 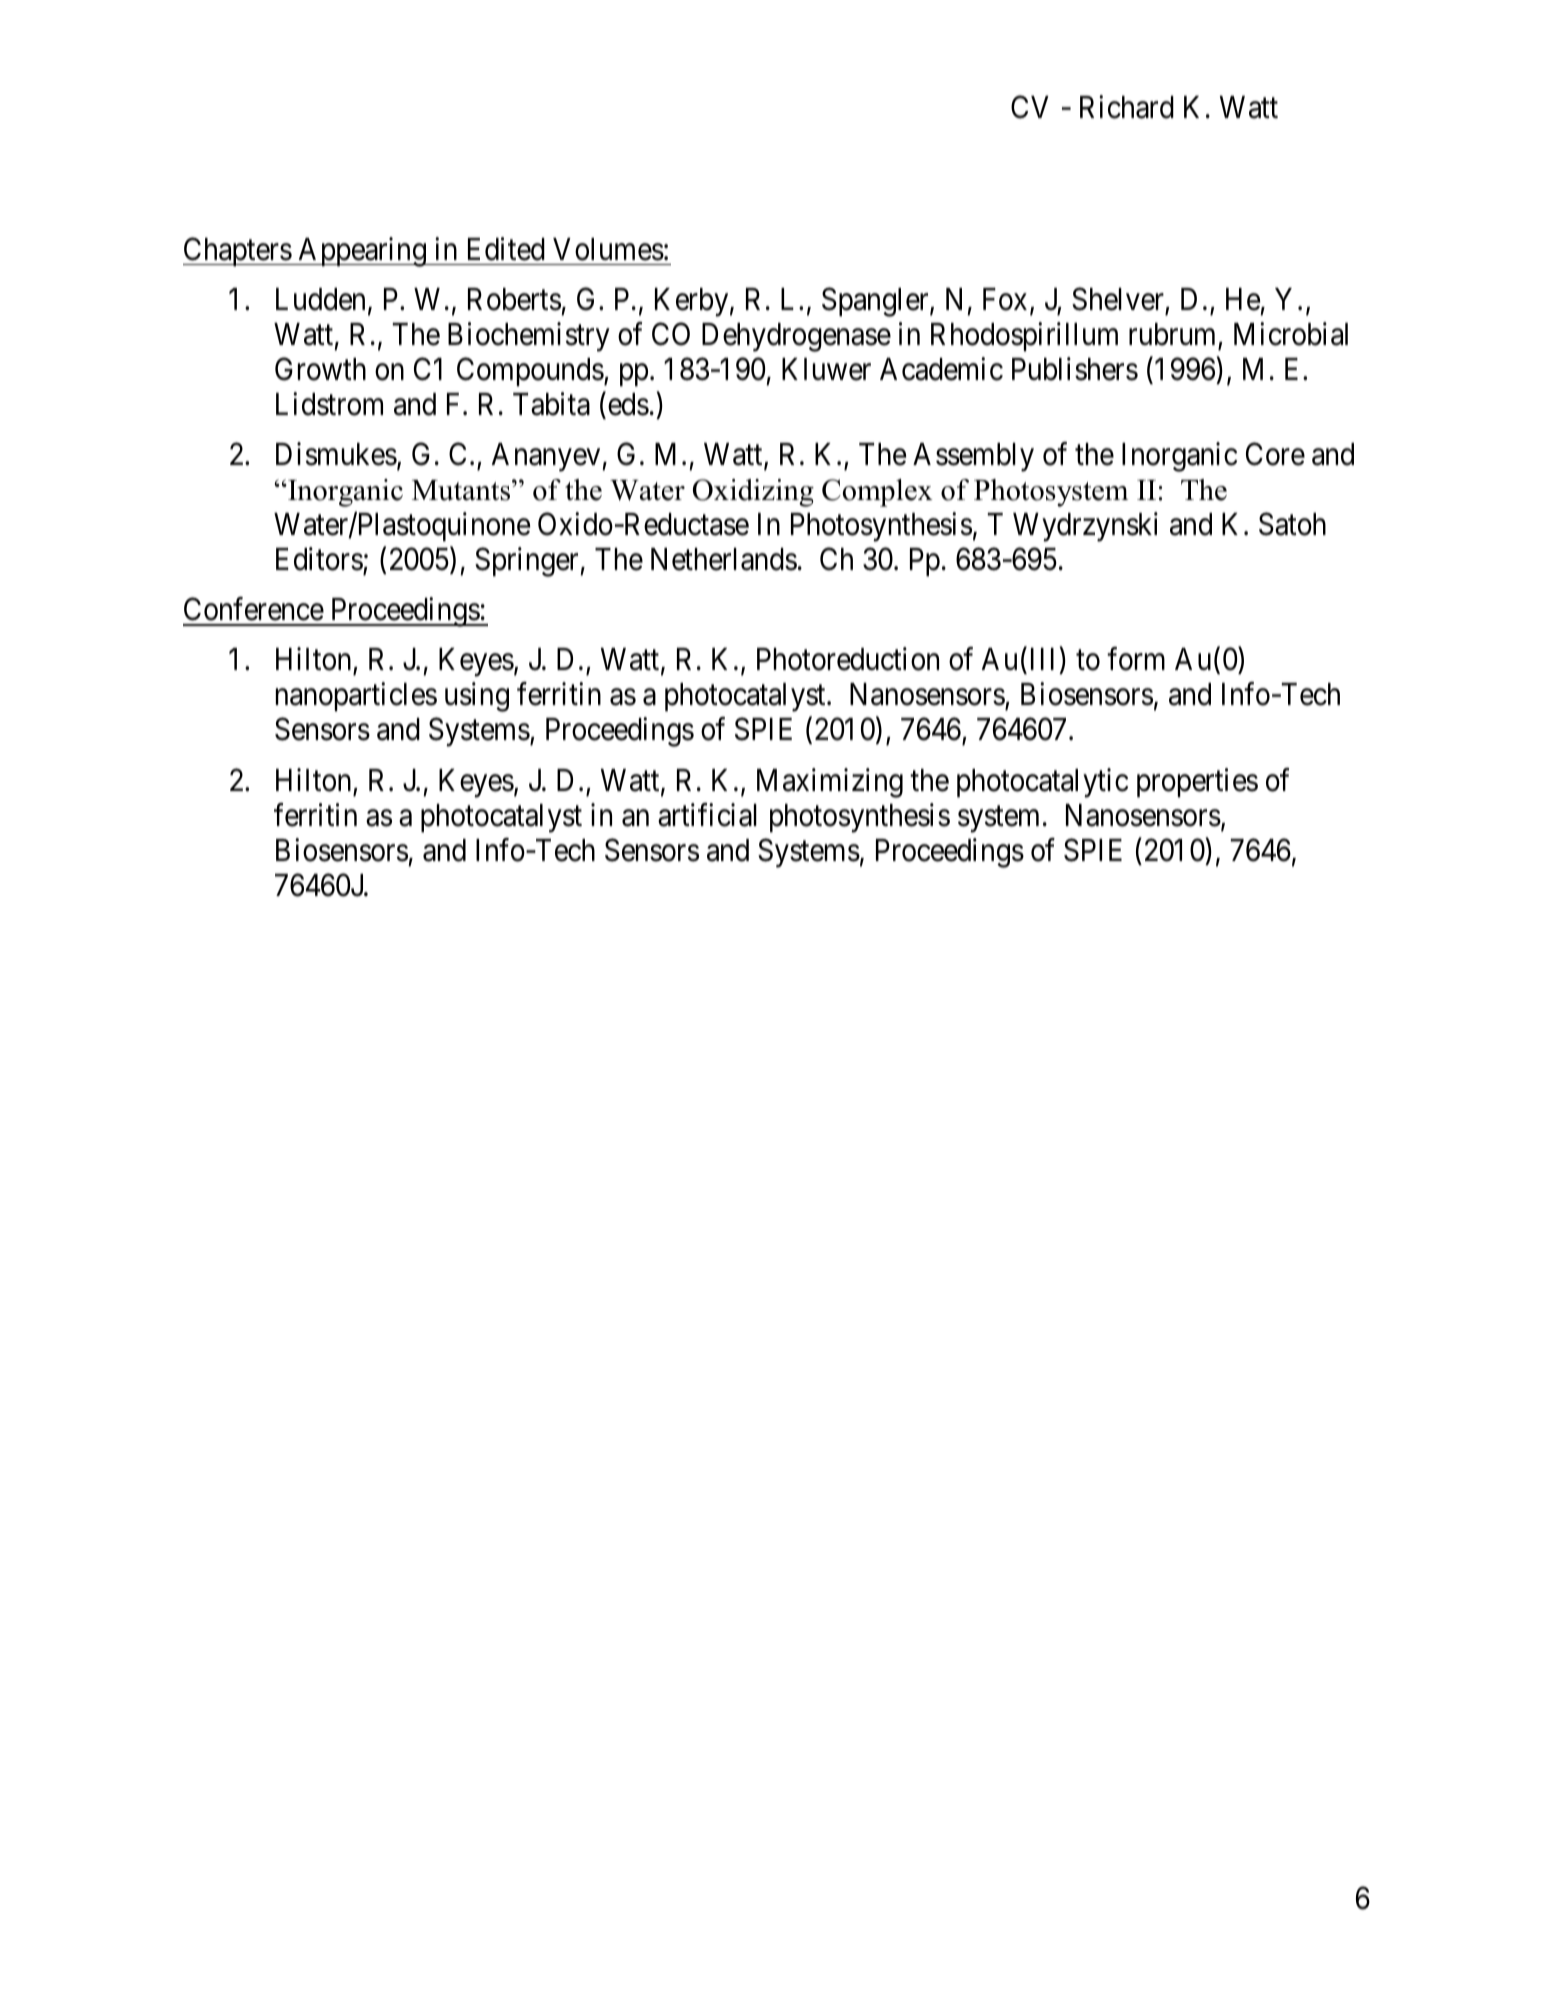 I want to click on Edited, so click(x=506, y=249).
